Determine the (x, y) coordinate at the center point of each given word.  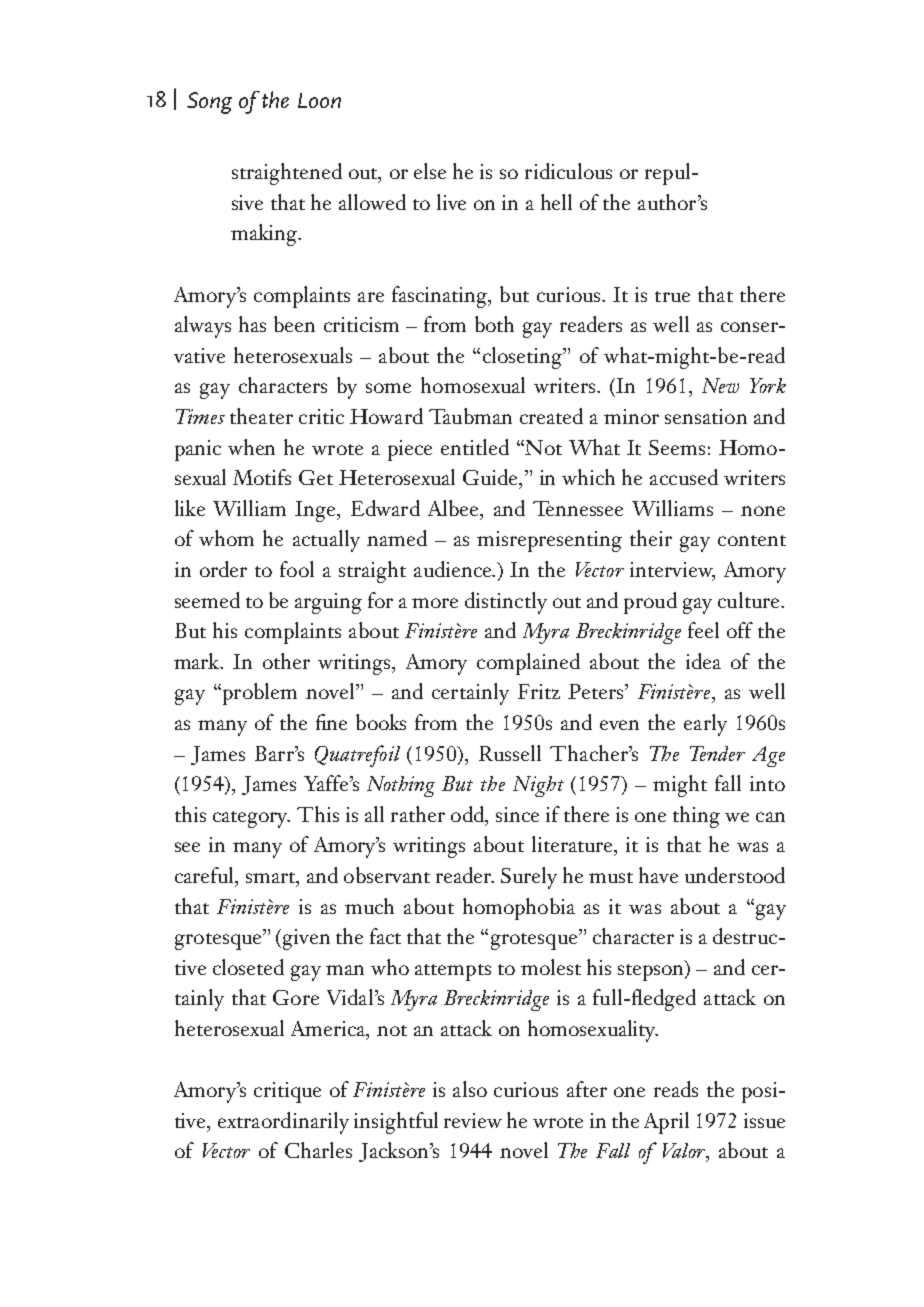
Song (209, 103)
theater (261, 416)
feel (703, 630)
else (430, 171)
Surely (529, 878)
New (720, 385)
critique (287, 1092)
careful (206, 876)
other (286, 661)
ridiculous (568, 171)
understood (735, 875)
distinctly (506, 603)
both (494, 324)
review (473, 1120)
